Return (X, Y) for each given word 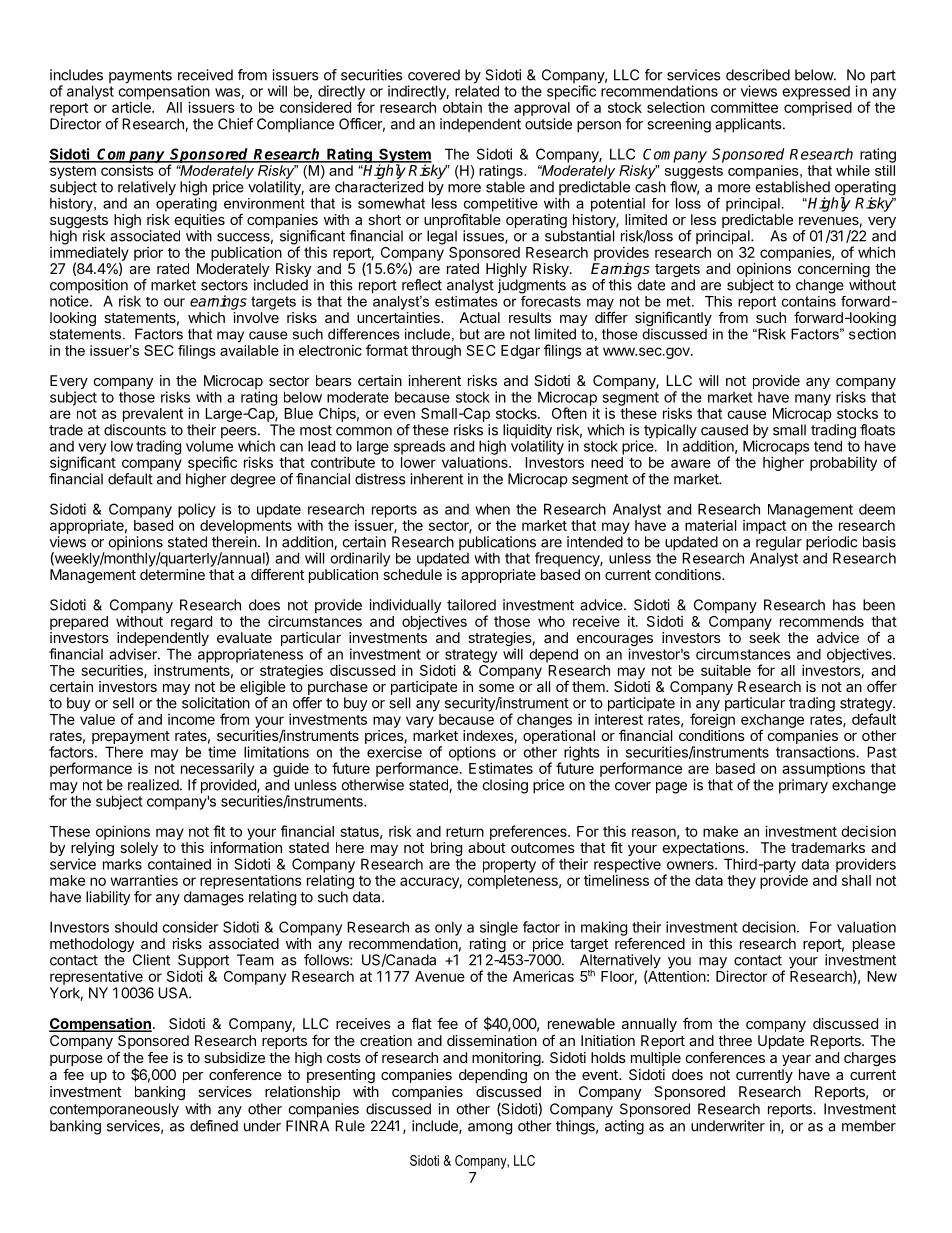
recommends (822, 621)
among (490, 1129)
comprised (818, 108)
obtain (462, 107)
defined (214, 1126)
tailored (471, 605)
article (132, 107)
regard (191, 623)
